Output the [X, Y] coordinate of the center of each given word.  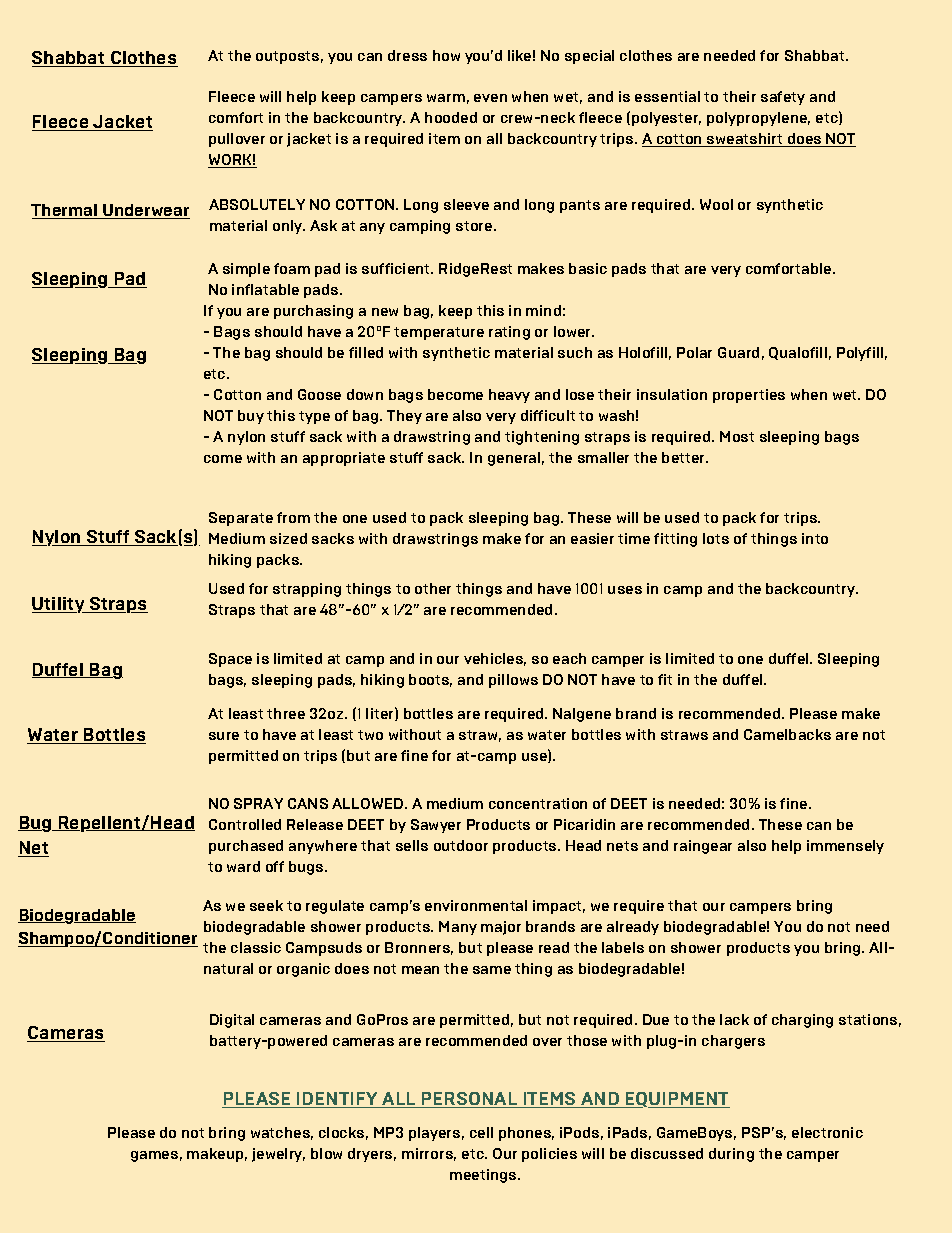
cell [481, 1132]
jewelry [278, 1155]
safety [783, 98]
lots [716, 538]
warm [446, 98]
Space [230, 660]
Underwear [145, 211]
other [433, 588]
